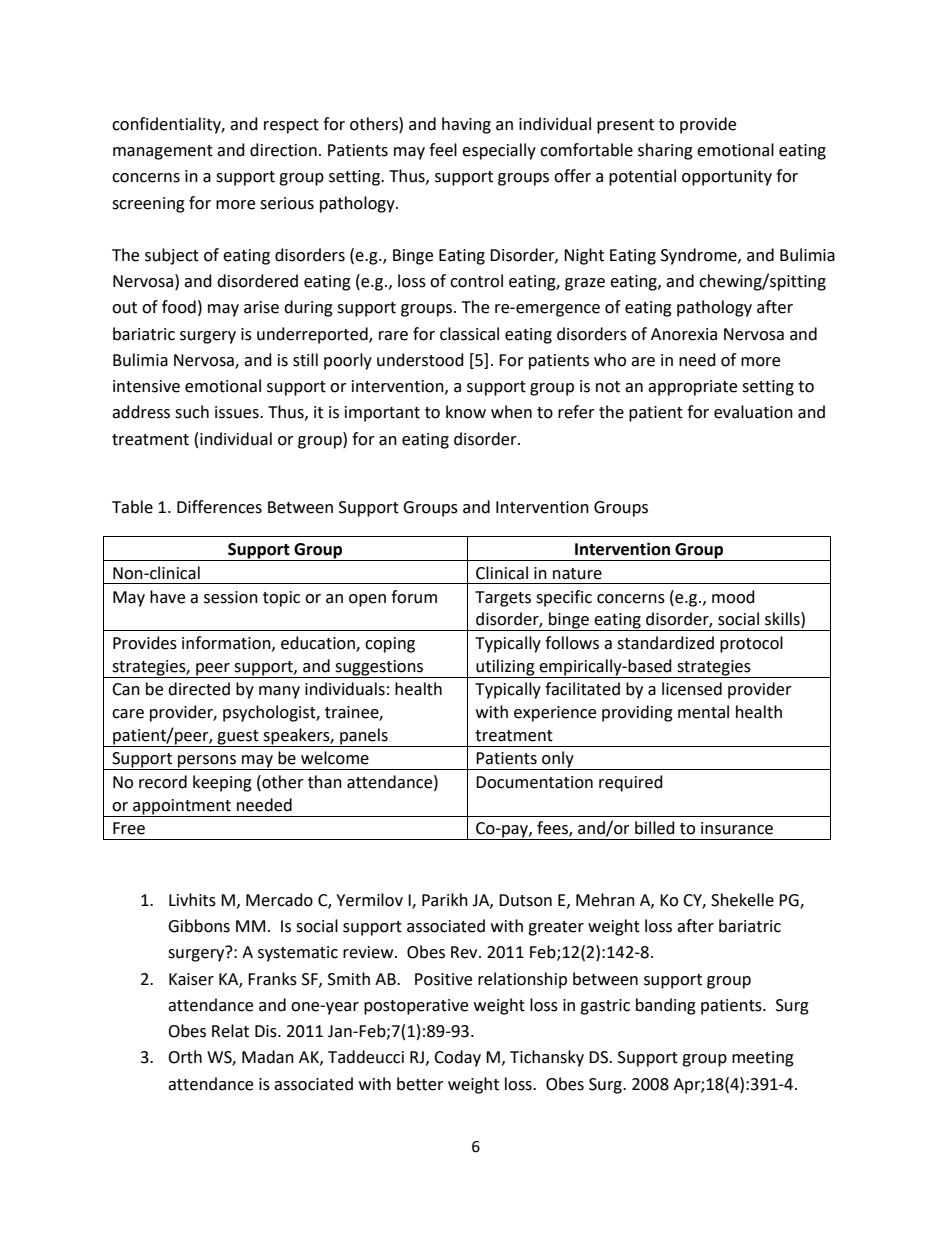 The image size is (952, 1233). Describe the element at coordinates (179, 307) in the screenshot. I see `food` at that location.
